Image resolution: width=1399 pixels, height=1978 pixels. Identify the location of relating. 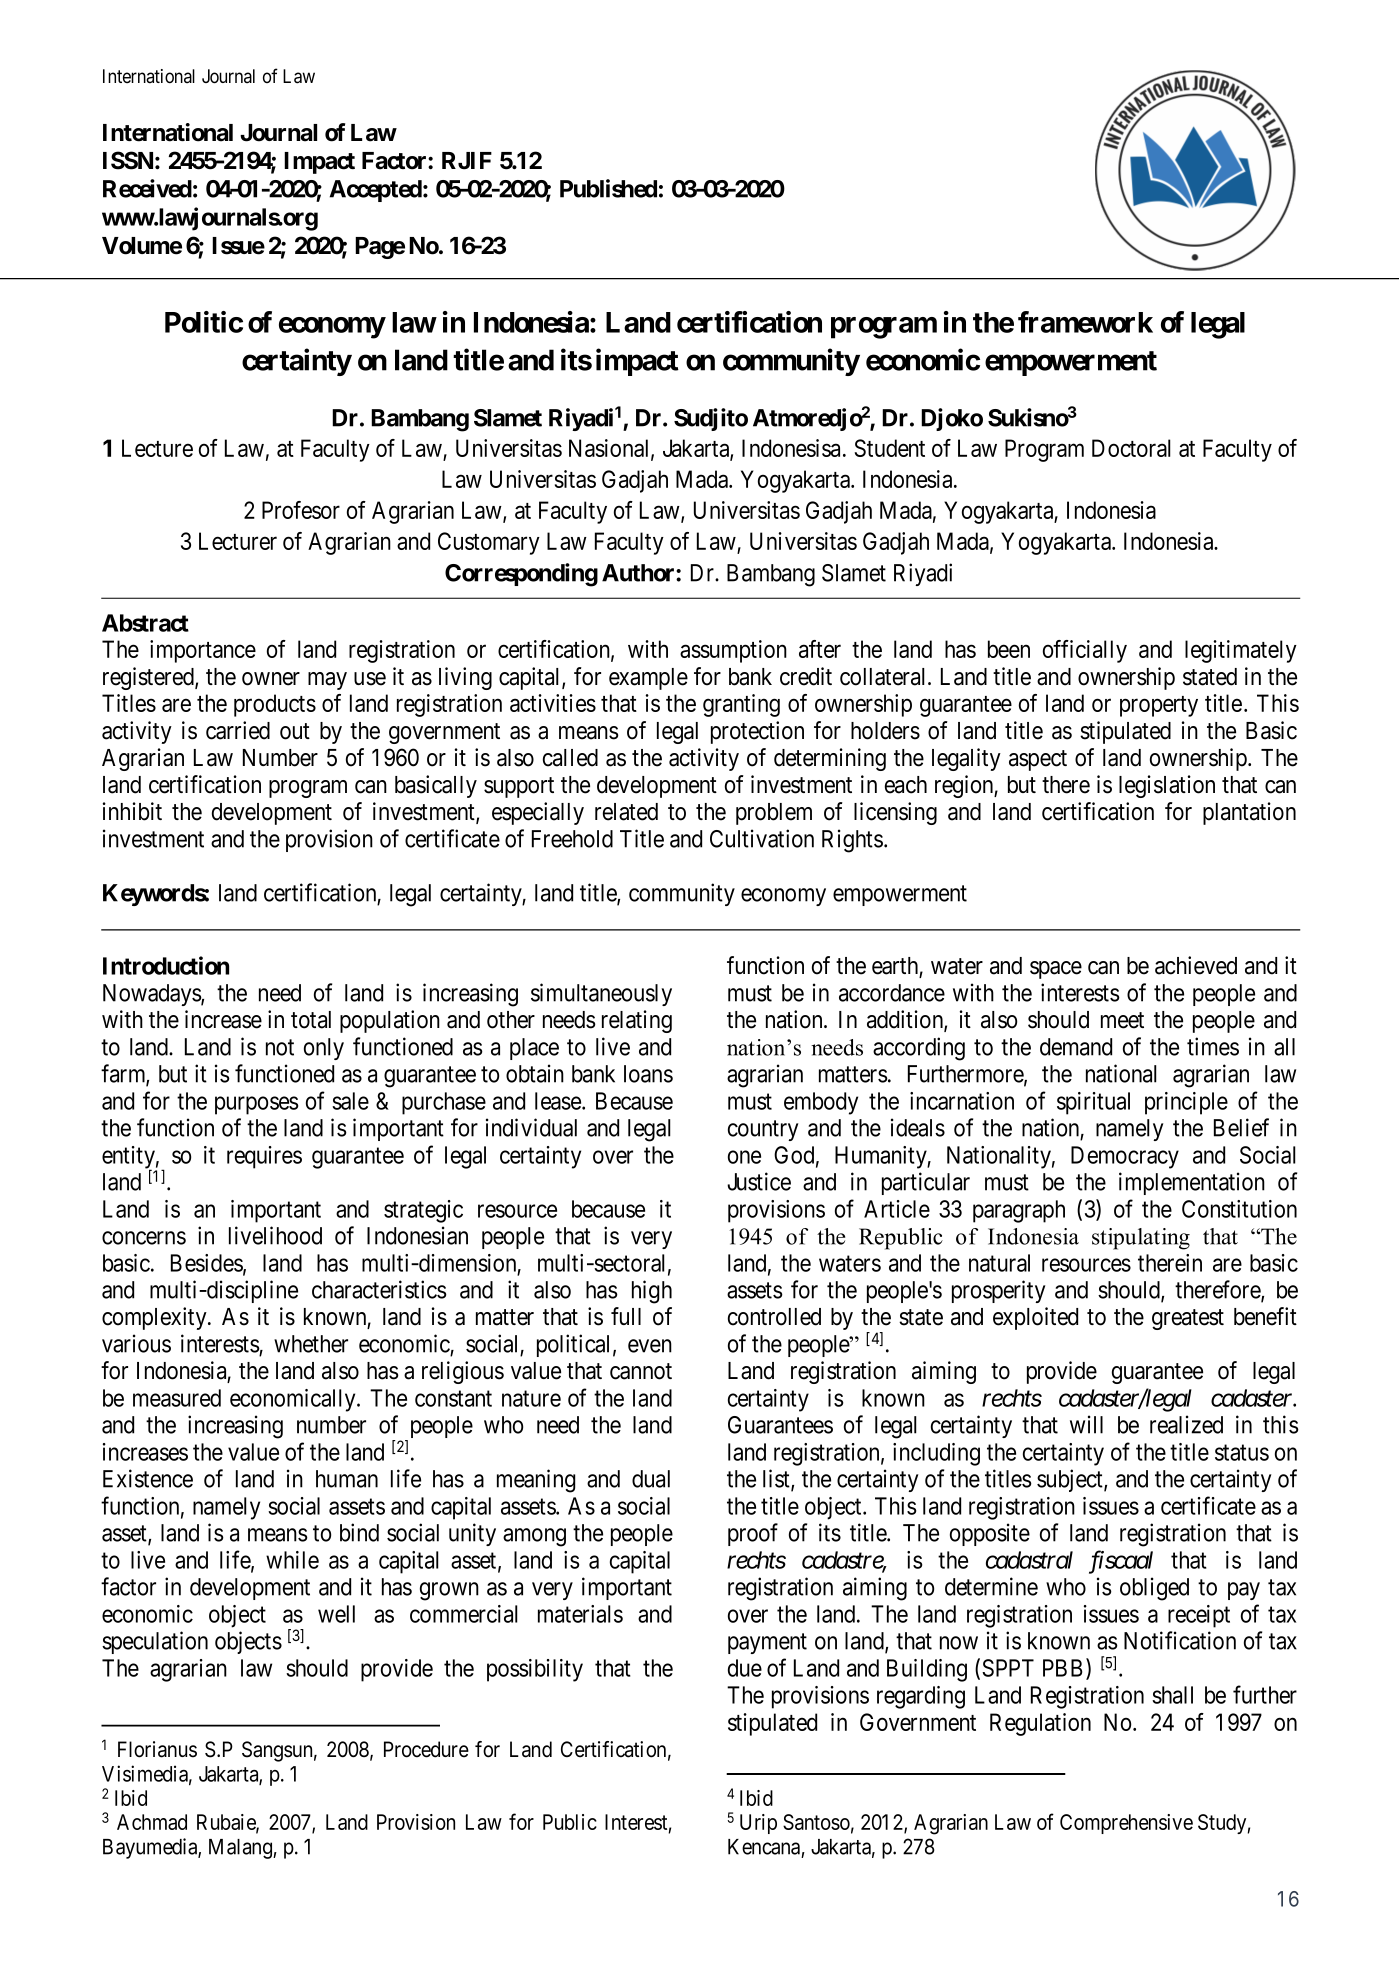
(637, 1021).
